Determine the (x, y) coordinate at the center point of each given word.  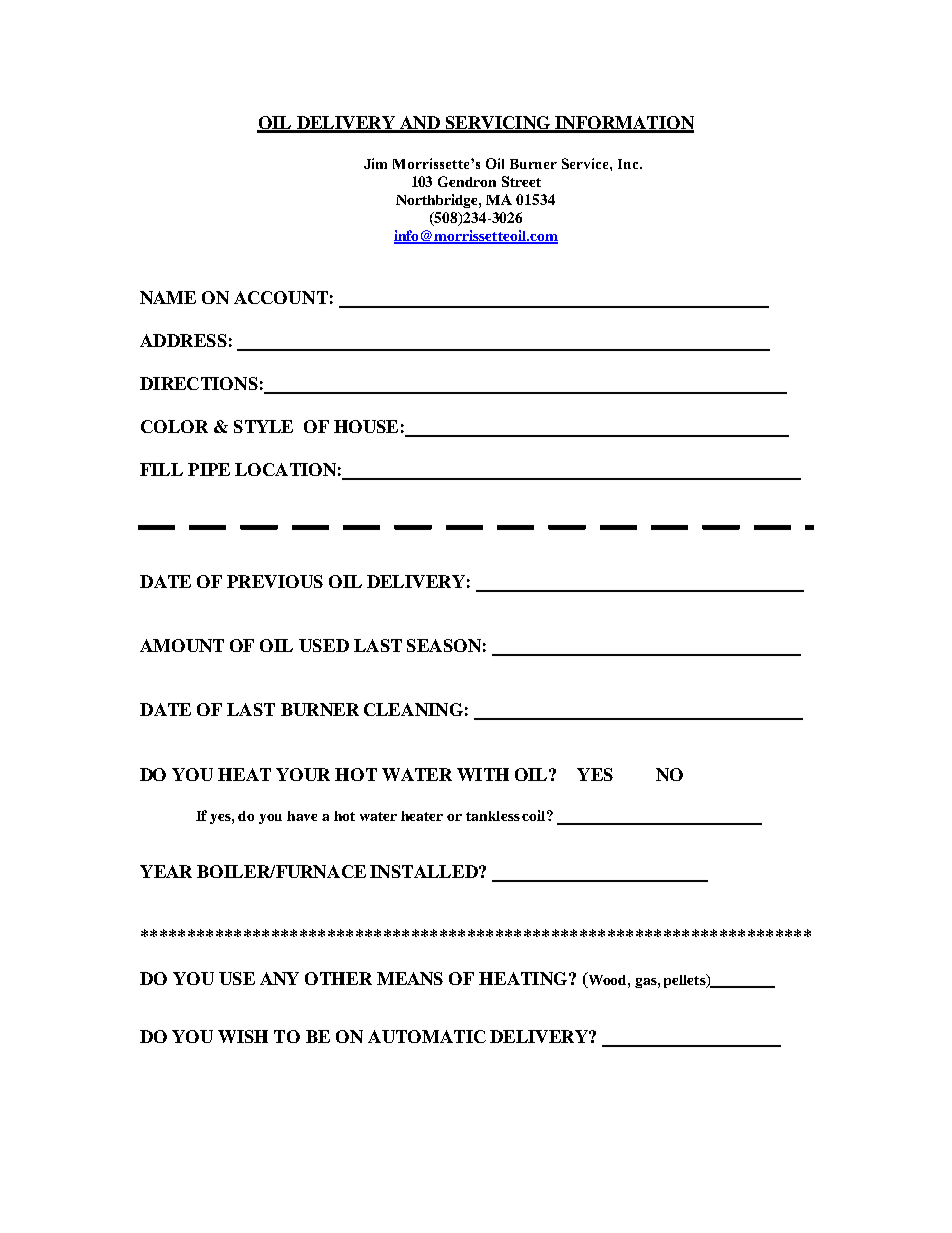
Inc (629, 164)
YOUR (303, 774)
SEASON (444, 645)
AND (420, 124)
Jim (375, 163)
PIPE (209, 469)
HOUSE (366, 426)
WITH (483, 774)
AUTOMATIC (427, 1036)
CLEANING (413, 709)
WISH (243, 1036)
